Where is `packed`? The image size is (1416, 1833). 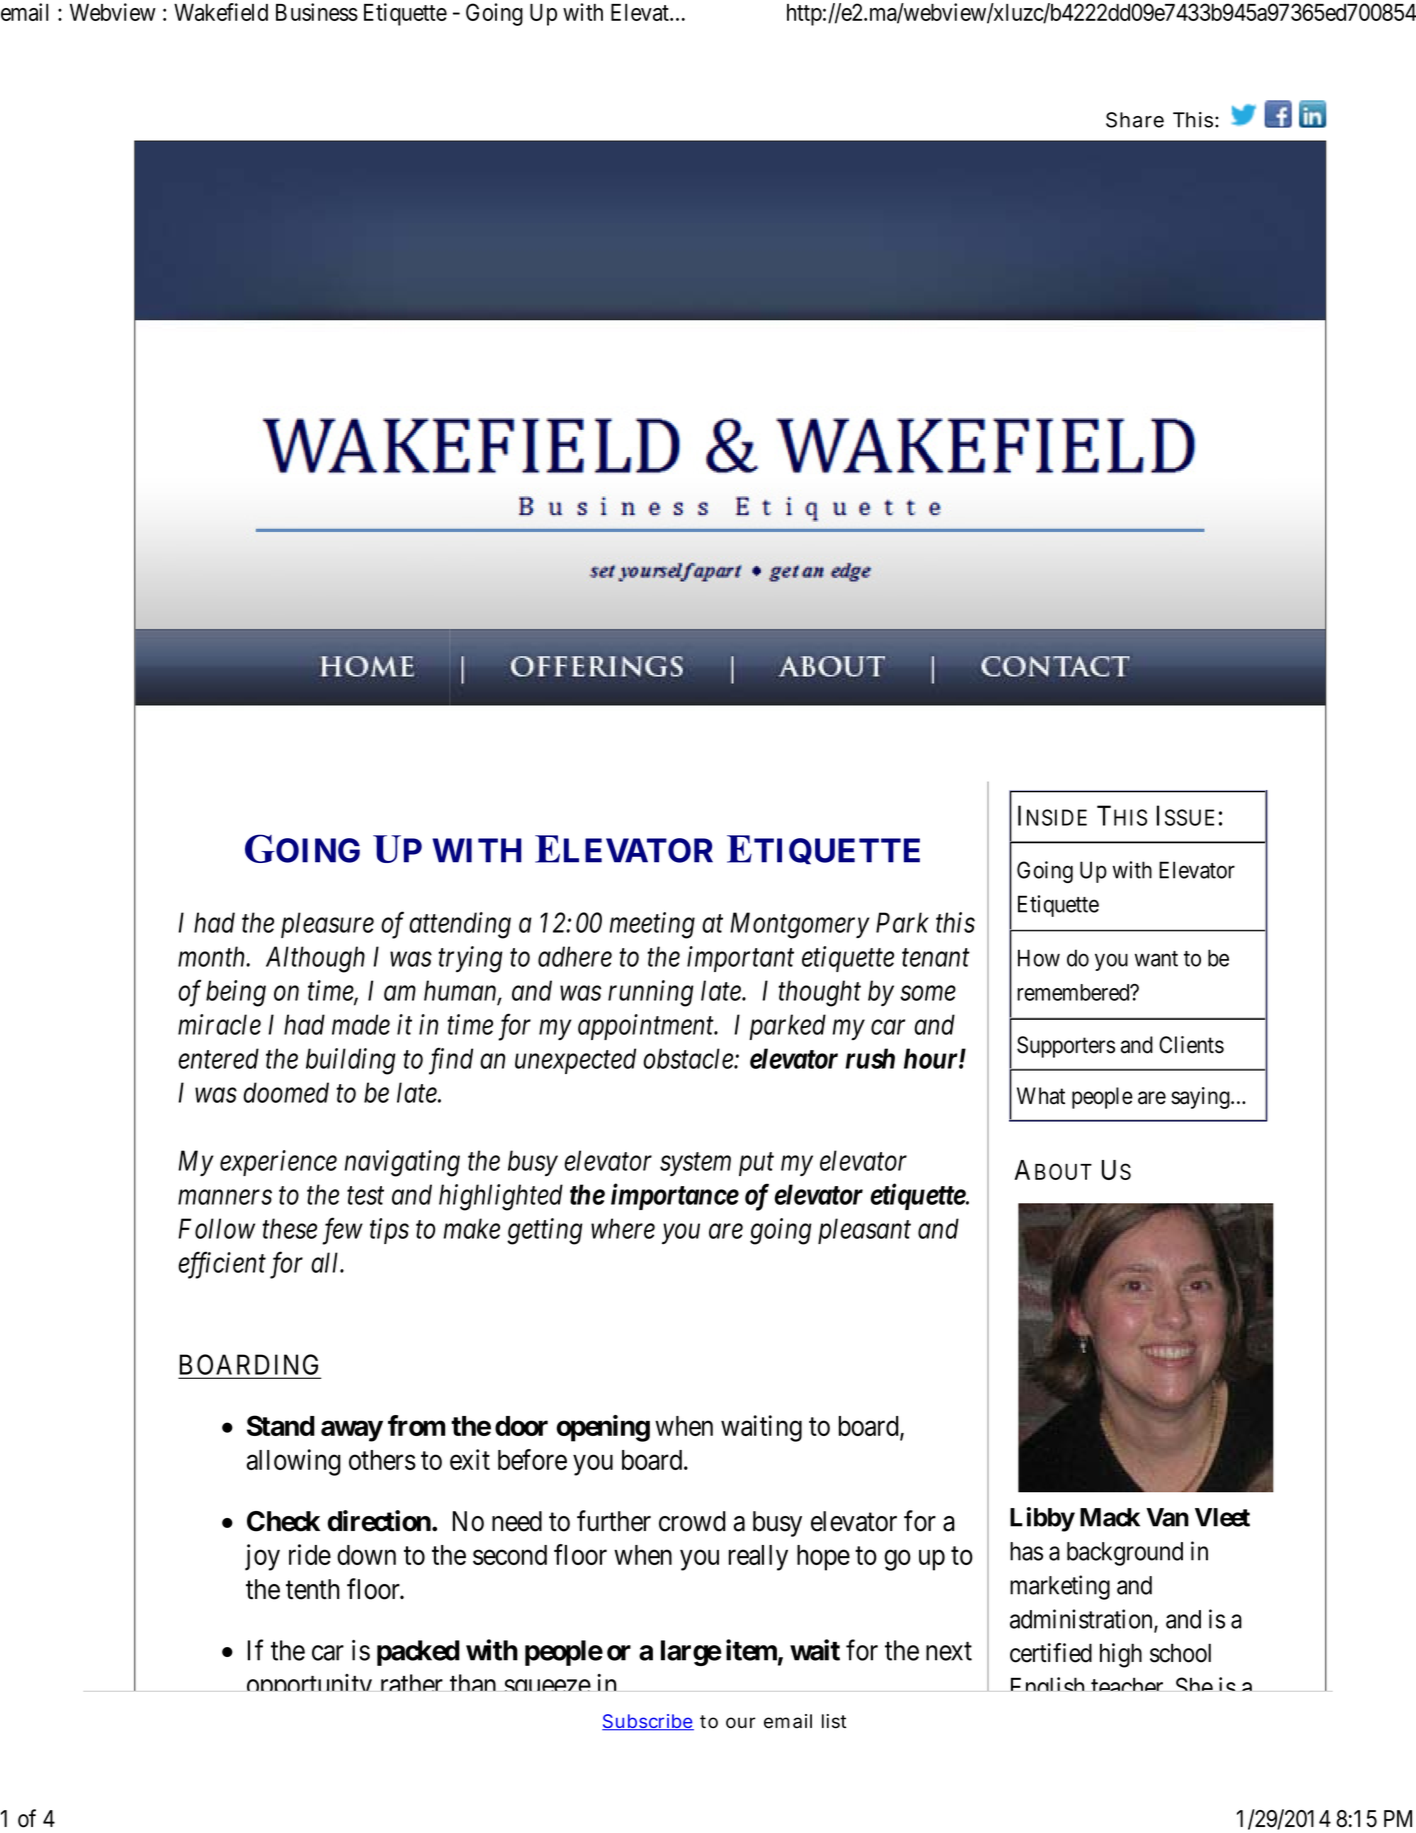 packed is located at coordinates (418, 1653).
